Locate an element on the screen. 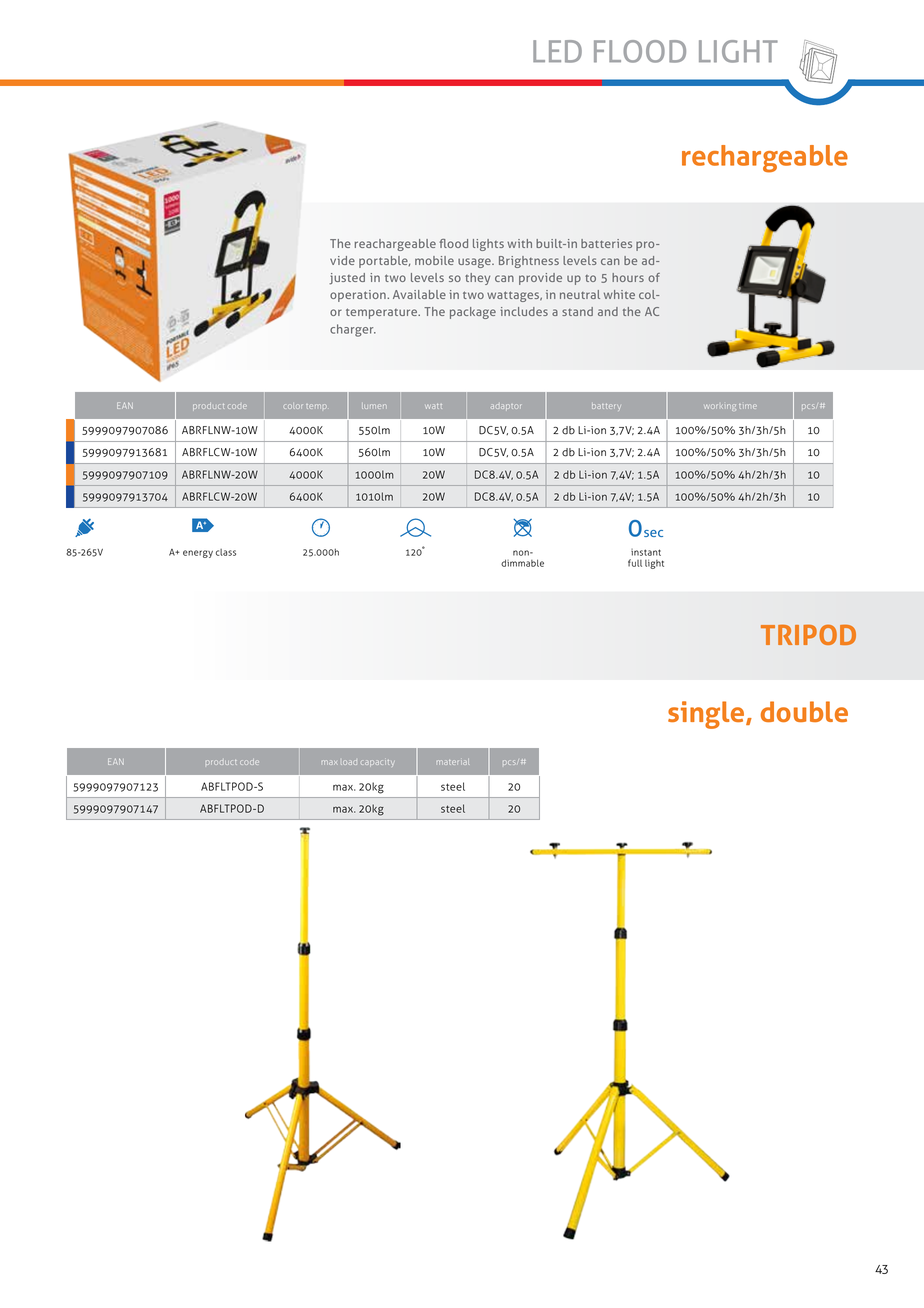 The image size is (924, 1308). with is located at coordinates (519, 243).
